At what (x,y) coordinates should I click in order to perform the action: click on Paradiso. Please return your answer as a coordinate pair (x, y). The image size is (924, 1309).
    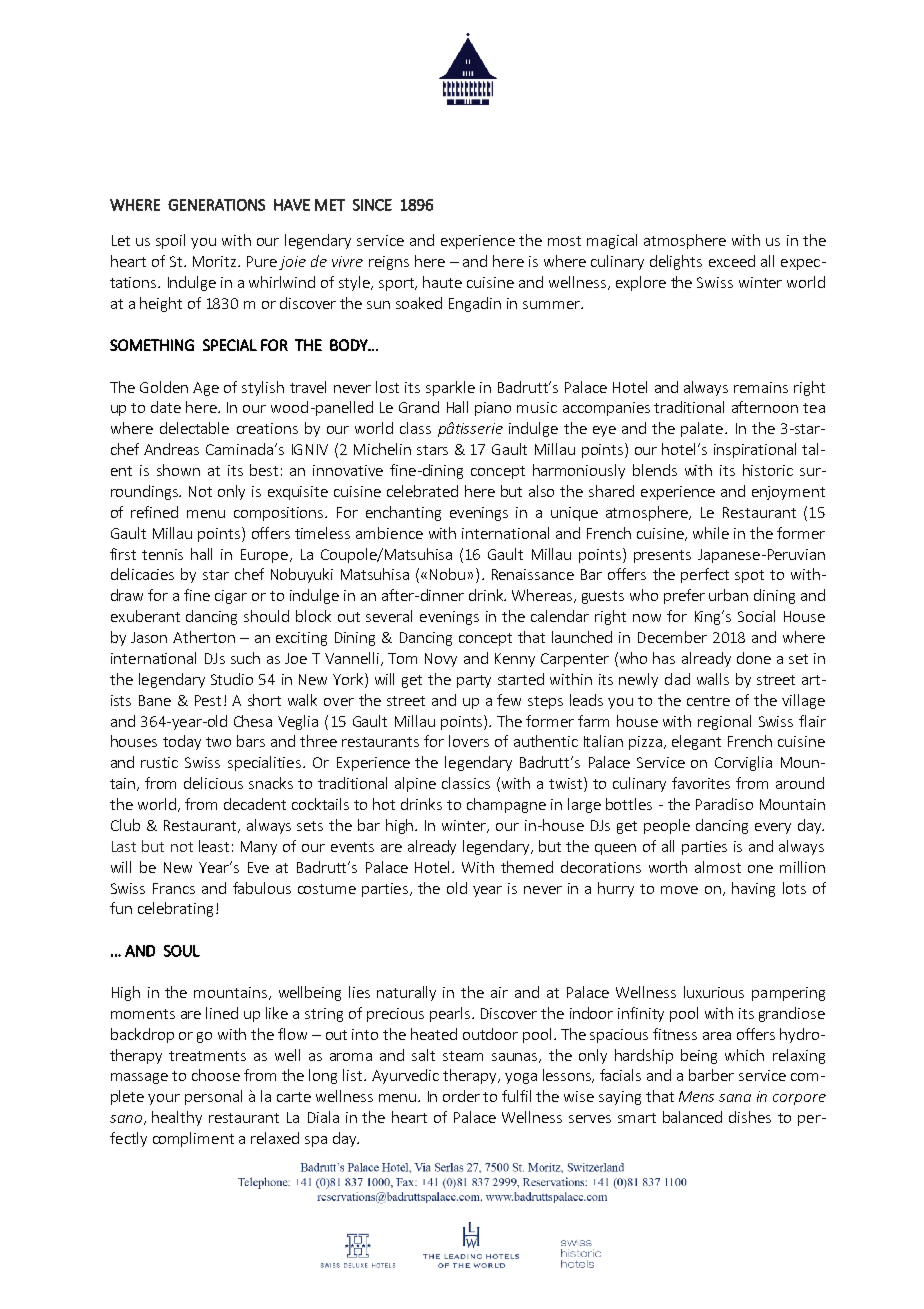
    Looking at the image, I should click on (724, 804).
